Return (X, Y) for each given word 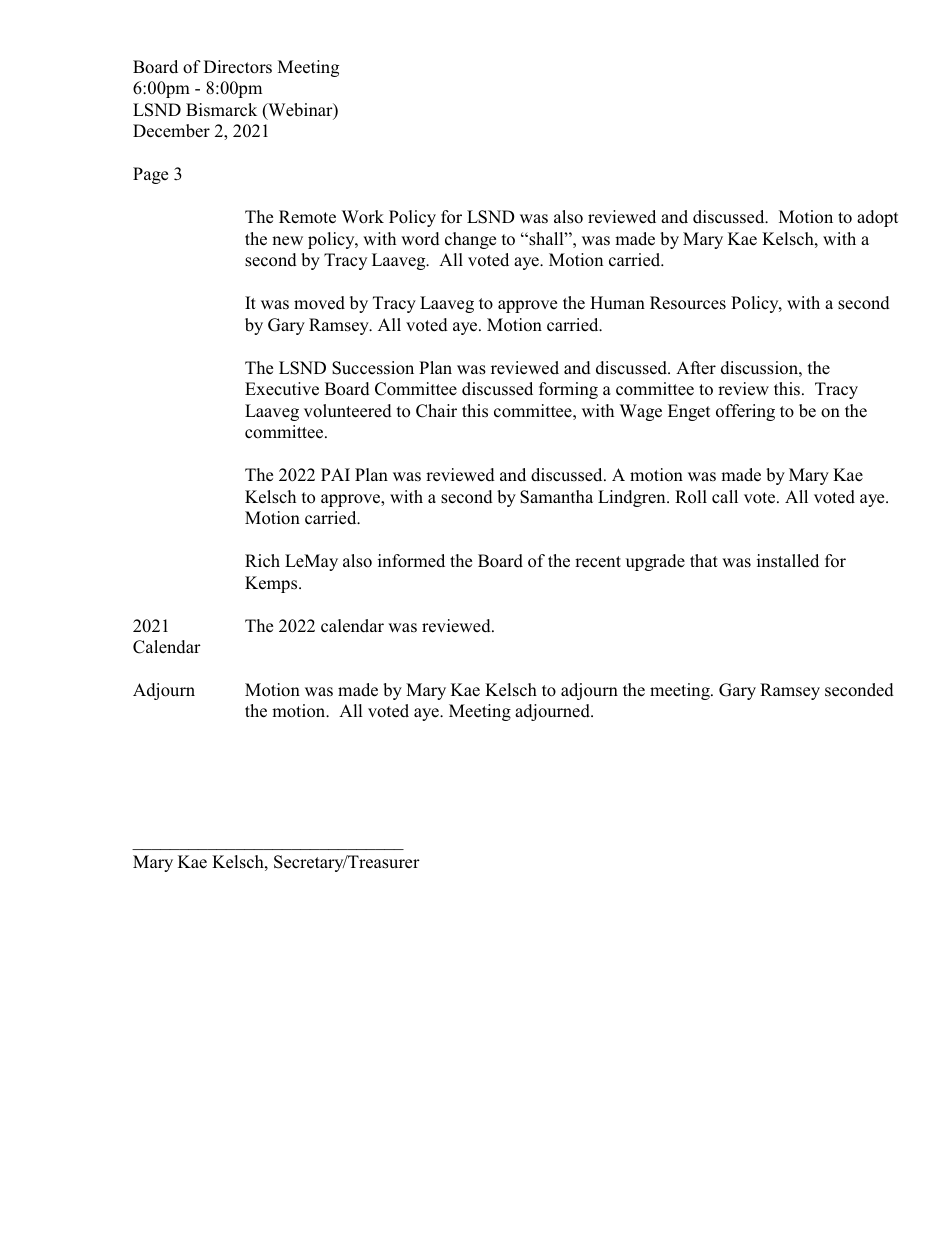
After (696, 368)
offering (745, 412)
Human (617, 302)
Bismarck (221, 110)
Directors (238, 67)
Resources (688, 303)
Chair (436, 411)
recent (598, 562)
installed (788, 561)
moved (319, 303)
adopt (877, 218)
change (470, 240)
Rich (262, 561)
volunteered (348, 411)
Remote (307, 217)
